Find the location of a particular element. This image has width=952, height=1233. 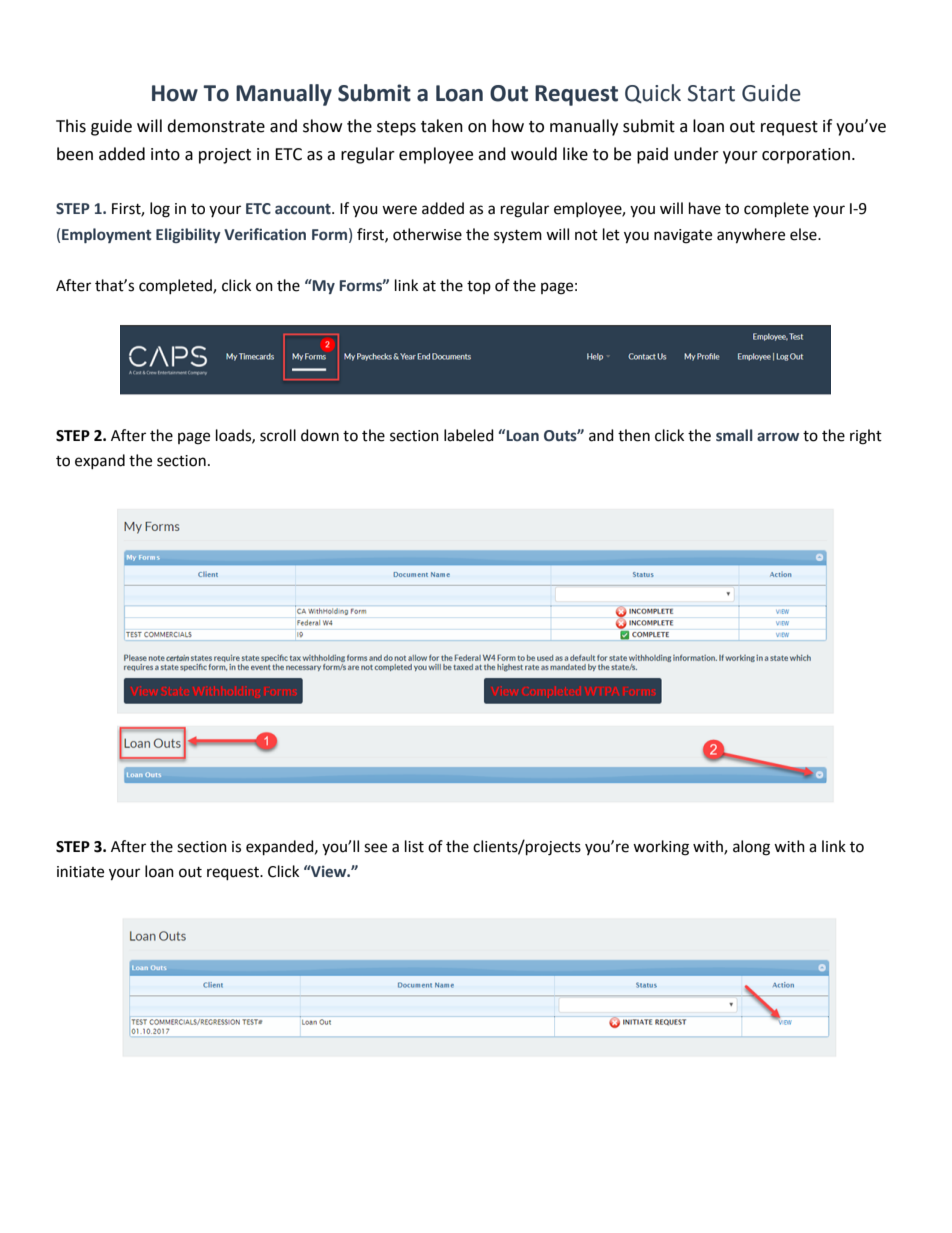

see is located at coordinates (375, 848).
